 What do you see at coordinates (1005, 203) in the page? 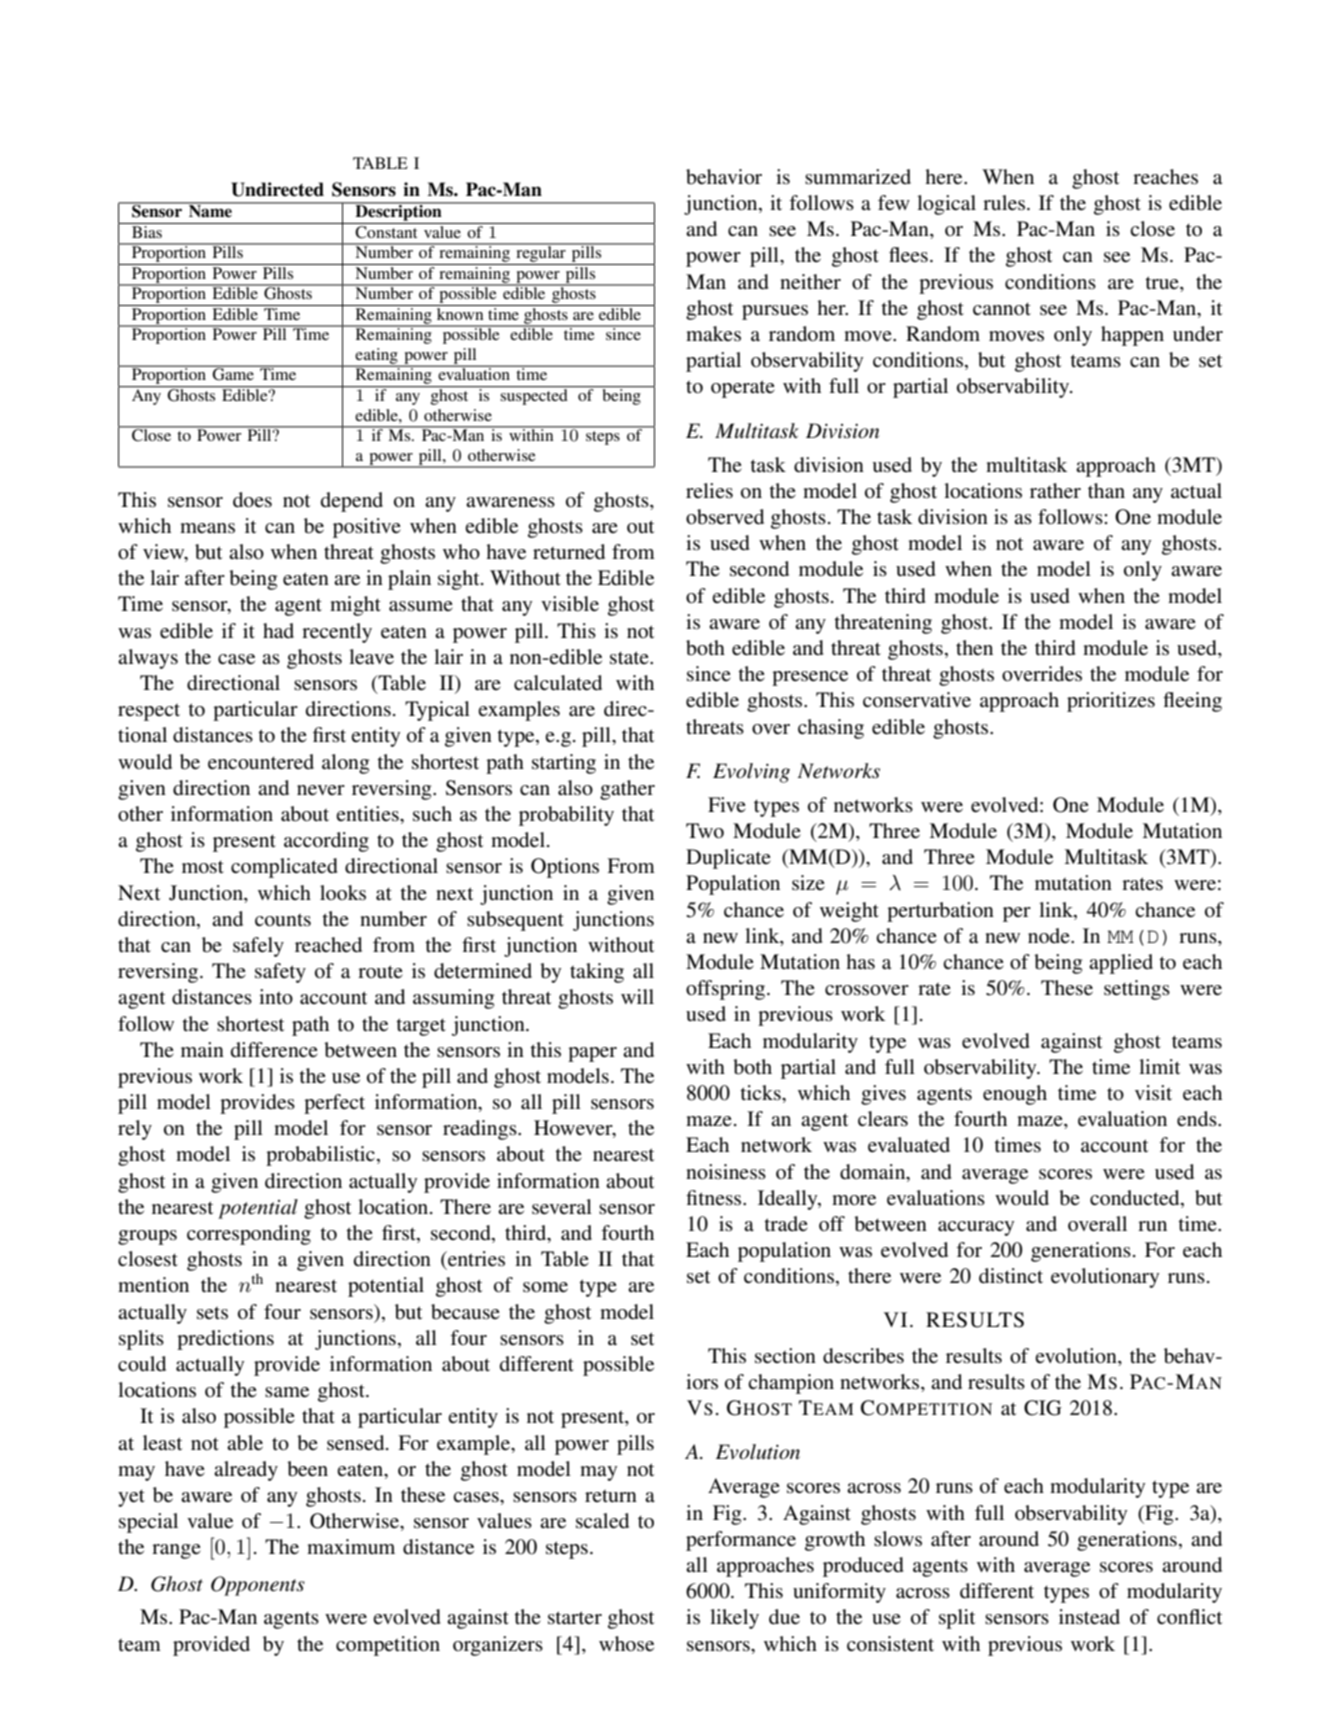
I see `rules` at bounding box center [1005, 203].
